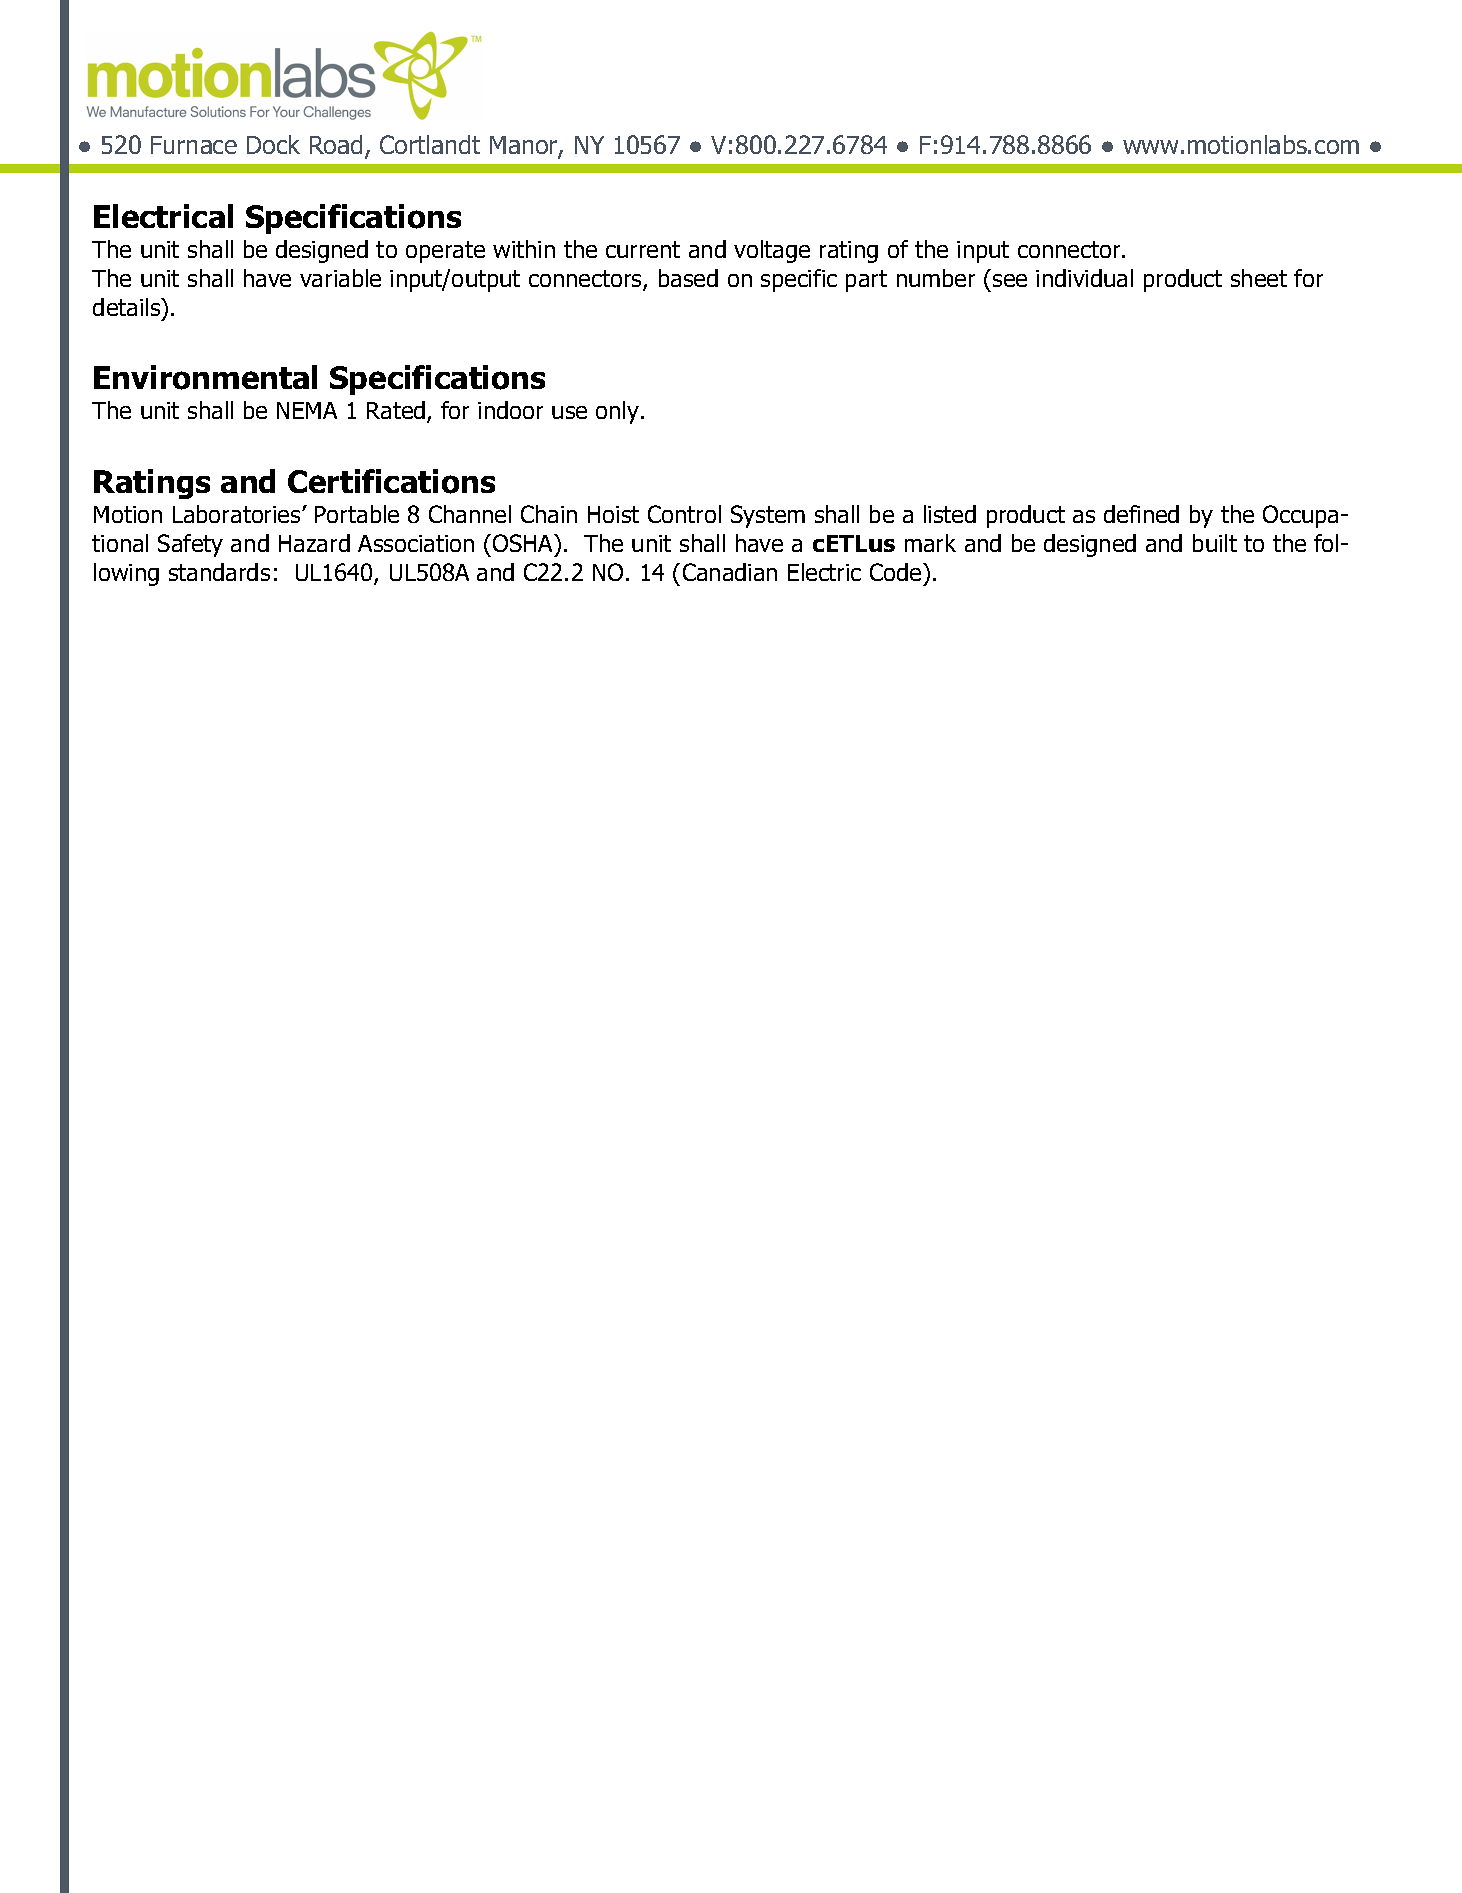 This document has height=1893, width=1462. I want to click on operate, so click(445, 252).
